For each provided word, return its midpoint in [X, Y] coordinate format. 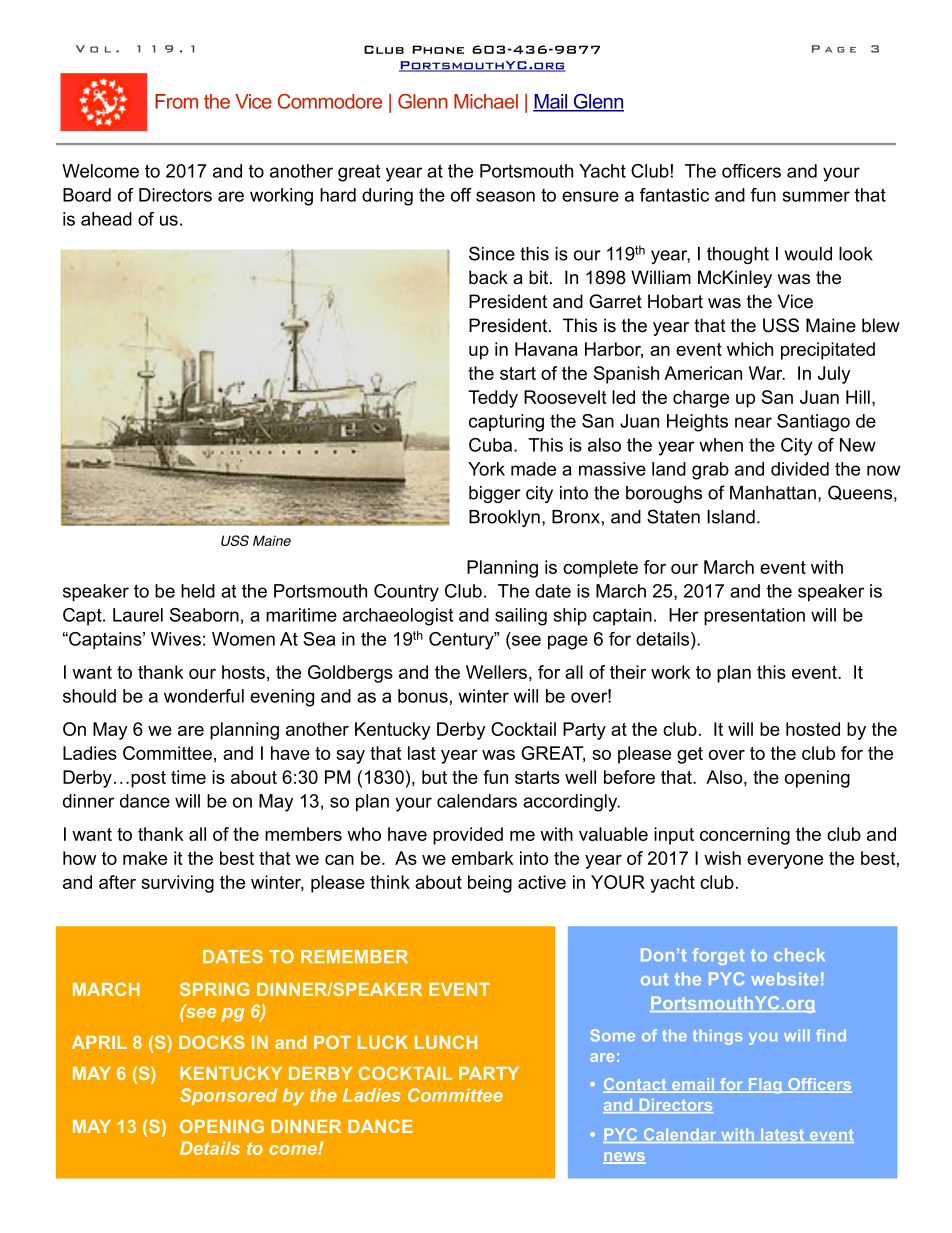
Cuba [492, 445]
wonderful [204, 696]
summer [816, 196]
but [434, 777]
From [176, 101]
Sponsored [228, 1097]
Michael [486, 101]
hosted [813, 729]
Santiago [813, 423]
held [198, 591]
